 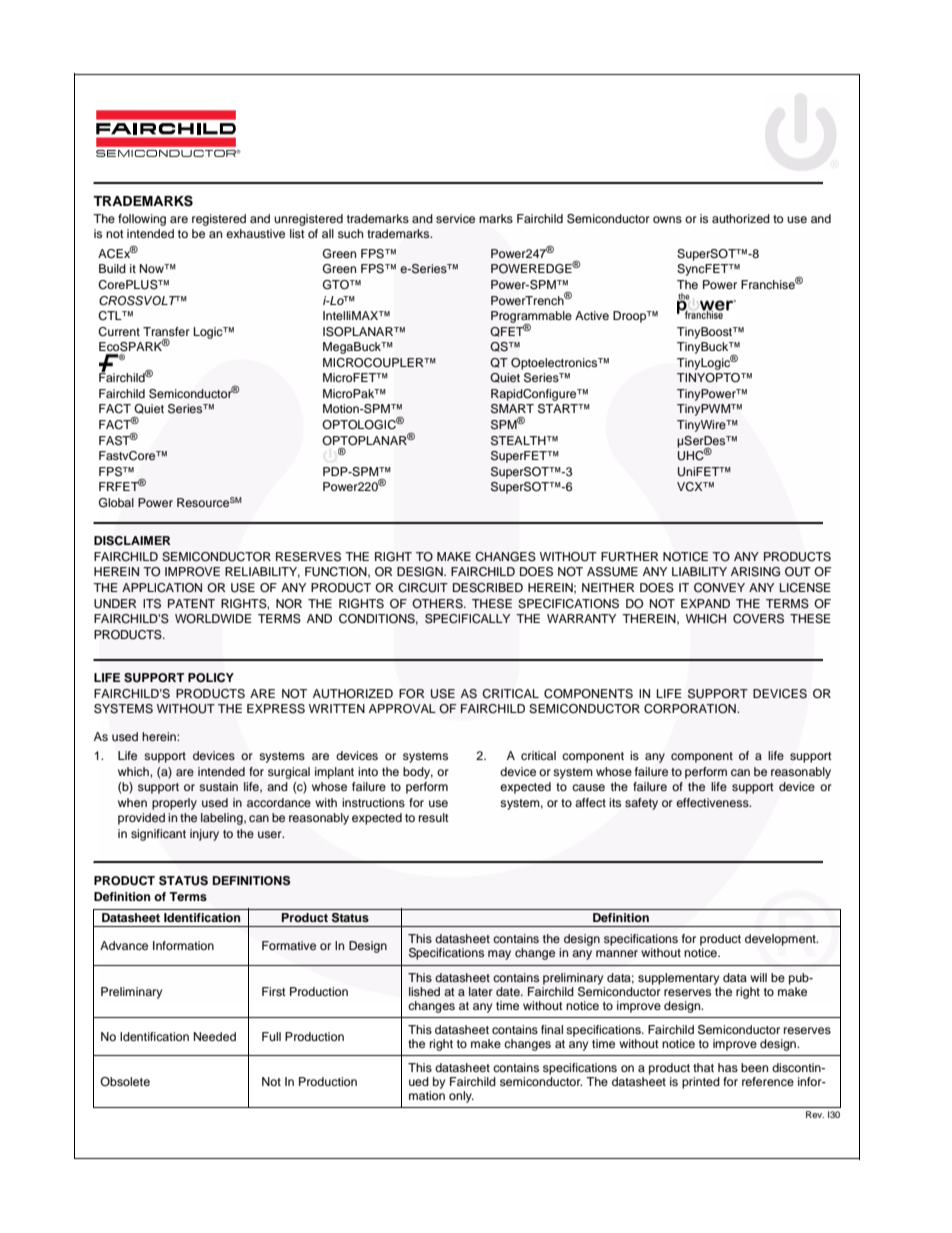 What do you see at coordinates (552, 1029) in the document?
I see `final` at bounding box center [552, 1029].
